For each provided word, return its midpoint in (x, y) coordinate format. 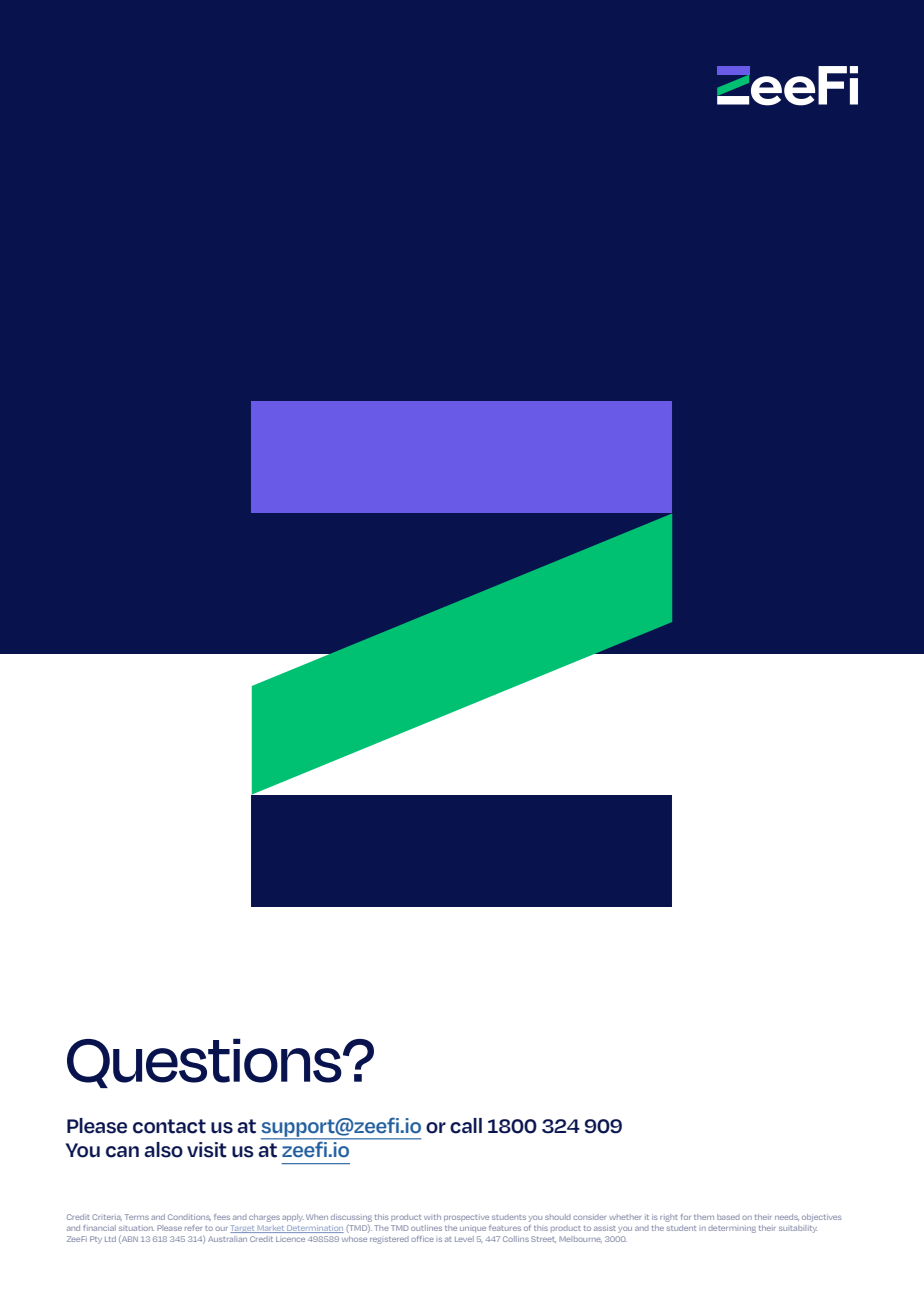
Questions (205, 1063)
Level (464, 1239)
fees (222, 1217)
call (466, 1126)
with (432, 1217)
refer (193, 1228)
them (704, 1217)
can (122, 1152)
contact (169, 1126)
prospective (466, 1218)
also (163, 1150)
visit (207, 1150)
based (728, 1217)
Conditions (189, 1217)
